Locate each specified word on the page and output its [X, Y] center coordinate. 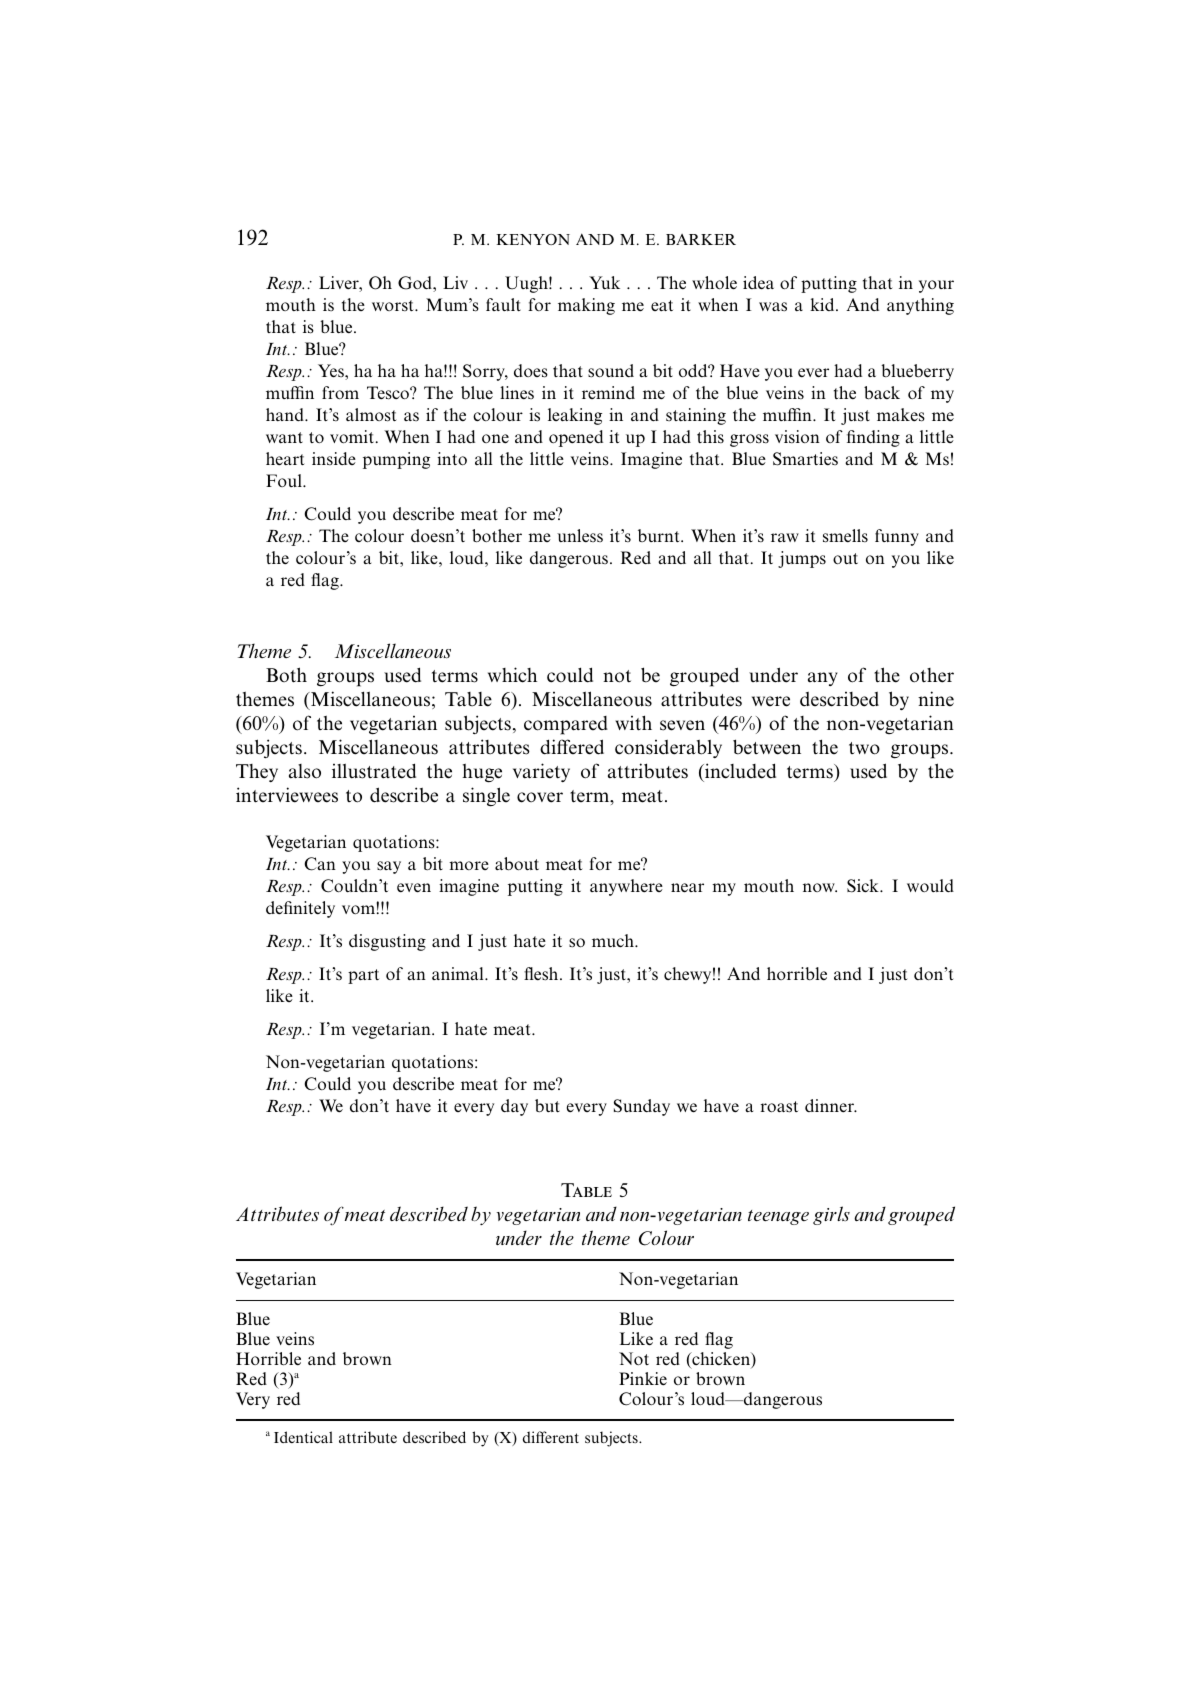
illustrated [374, 771]
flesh [542, 974]
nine [936, 698]
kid [823, 304]
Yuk [604, 282]
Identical [303, 1437]
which [512, 675]
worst [394, 305]
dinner [830, 1106]
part [363, 976]
